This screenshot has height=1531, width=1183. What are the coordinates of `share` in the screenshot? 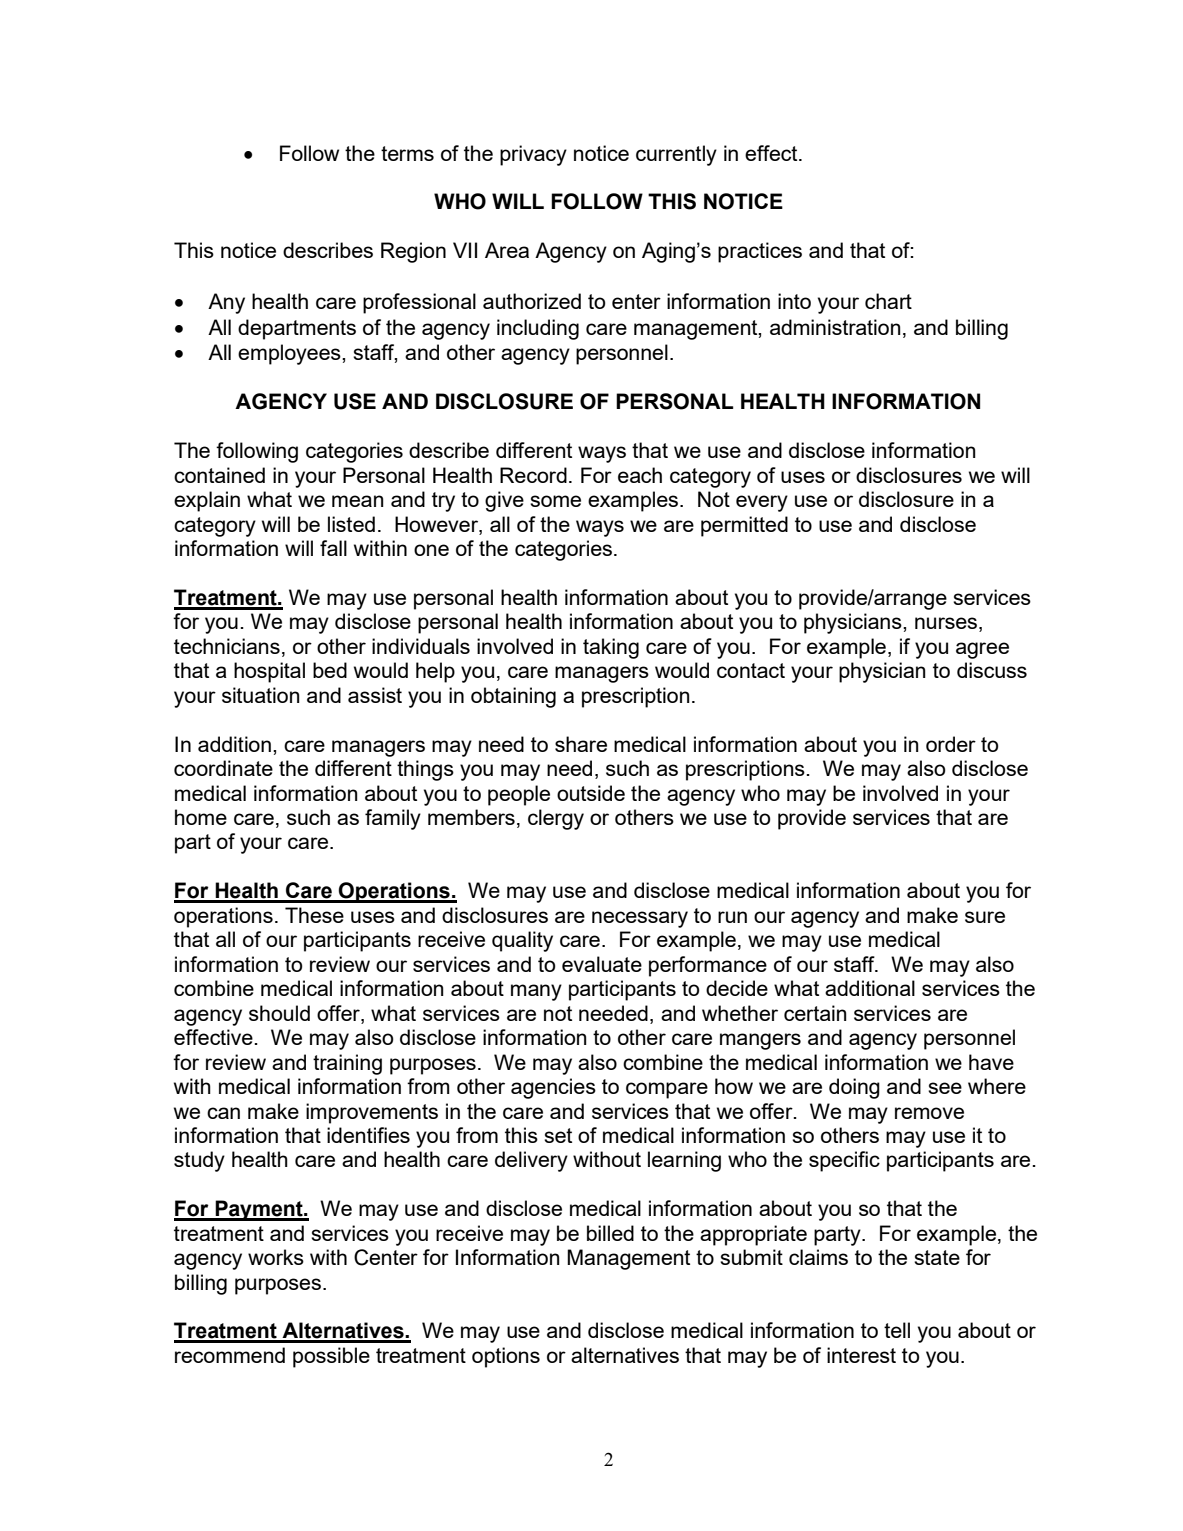 It's located at (581, 744).
